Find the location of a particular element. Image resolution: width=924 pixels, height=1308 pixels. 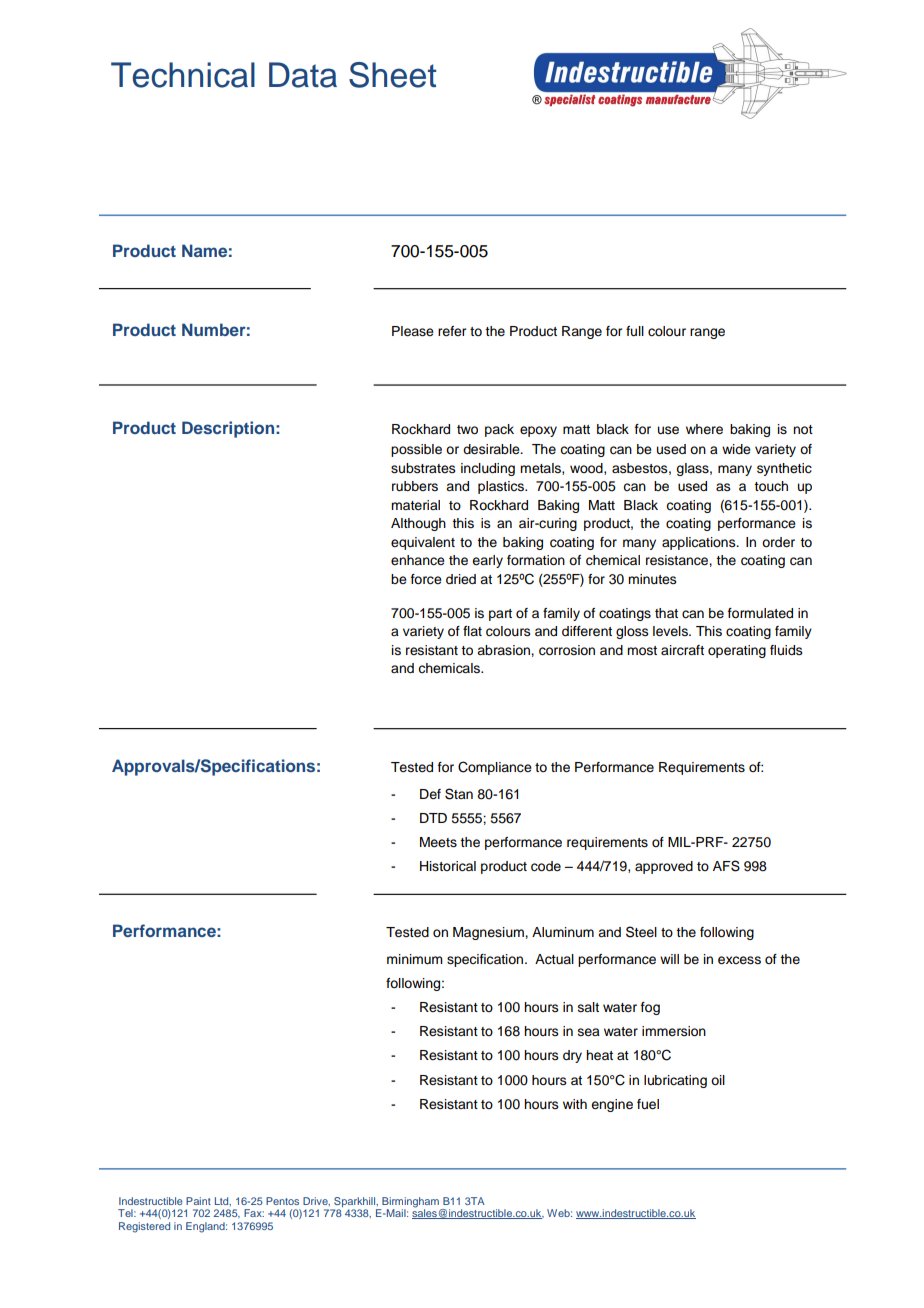

full is located at coordinates (635, 331).
